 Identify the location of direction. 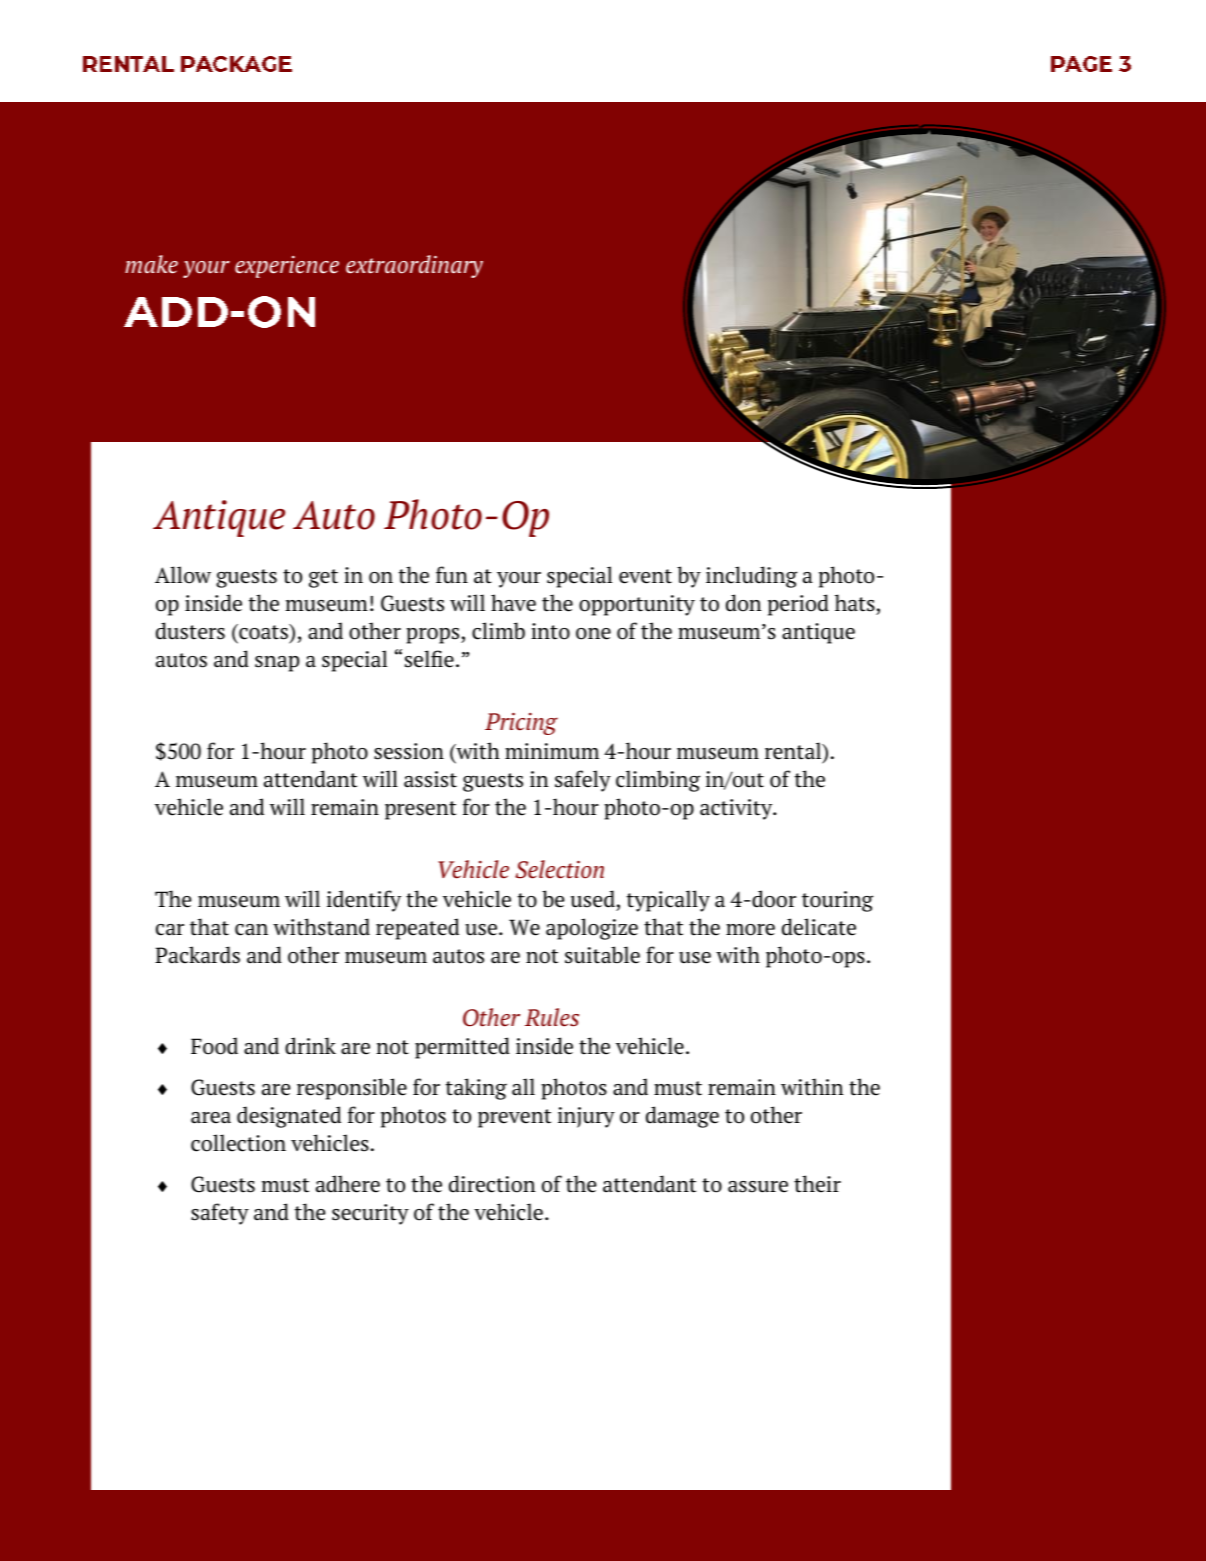
(492, 1184).
